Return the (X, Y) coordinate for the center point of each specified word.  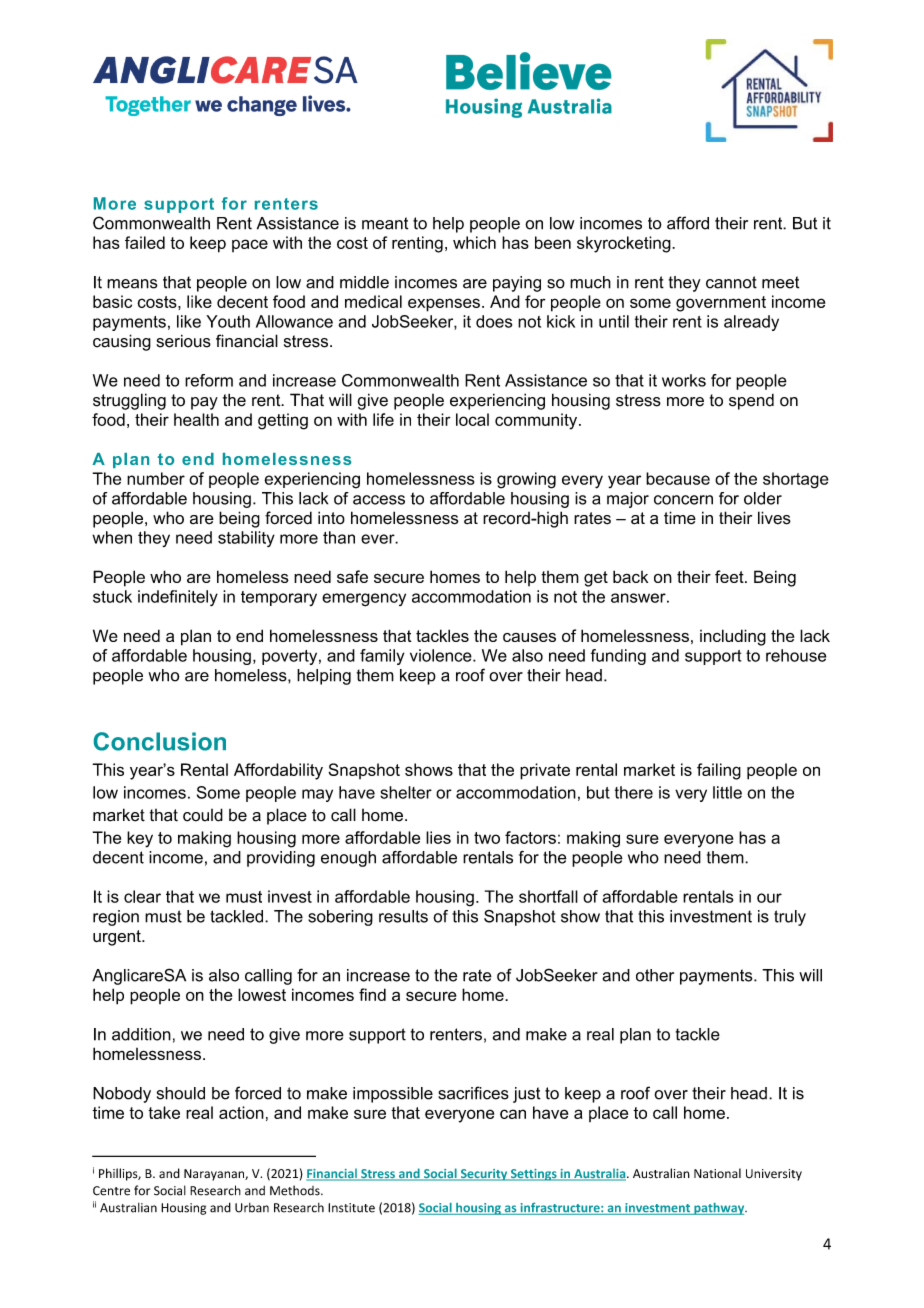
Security (484, 1175)
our (769, 898)
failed (145, 242)
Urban (252, 1208)
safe (352, 576)
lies (438, 837)
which (474, 242)
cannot (731, 282)
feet (730, 576)
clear (142, 896)
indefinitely (178, 598)
